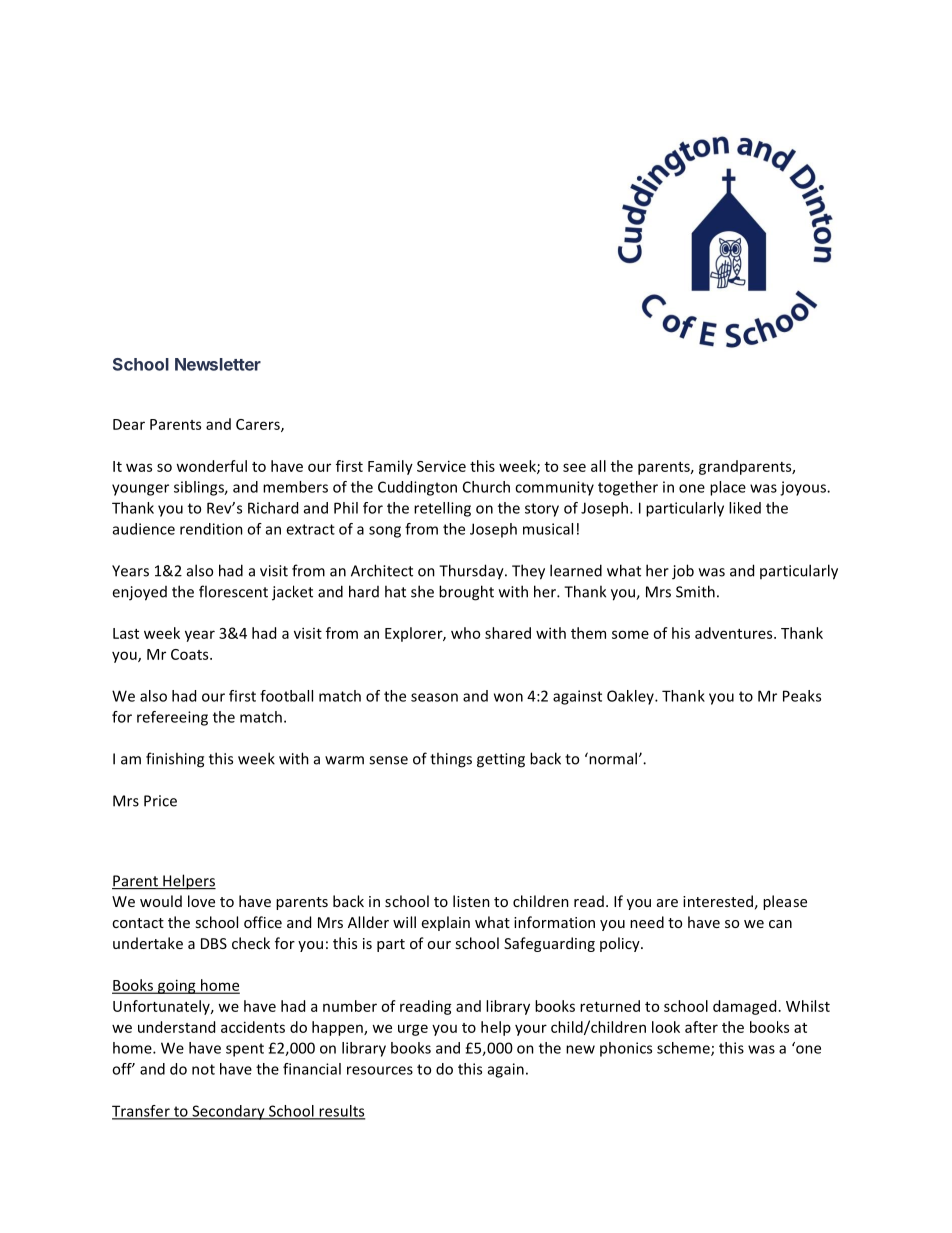 Image resolution: width=952 pixels, height=1233 pixels. Describe the element at coordinates (728, 488) in the screenshot. I see `place` at that location.
